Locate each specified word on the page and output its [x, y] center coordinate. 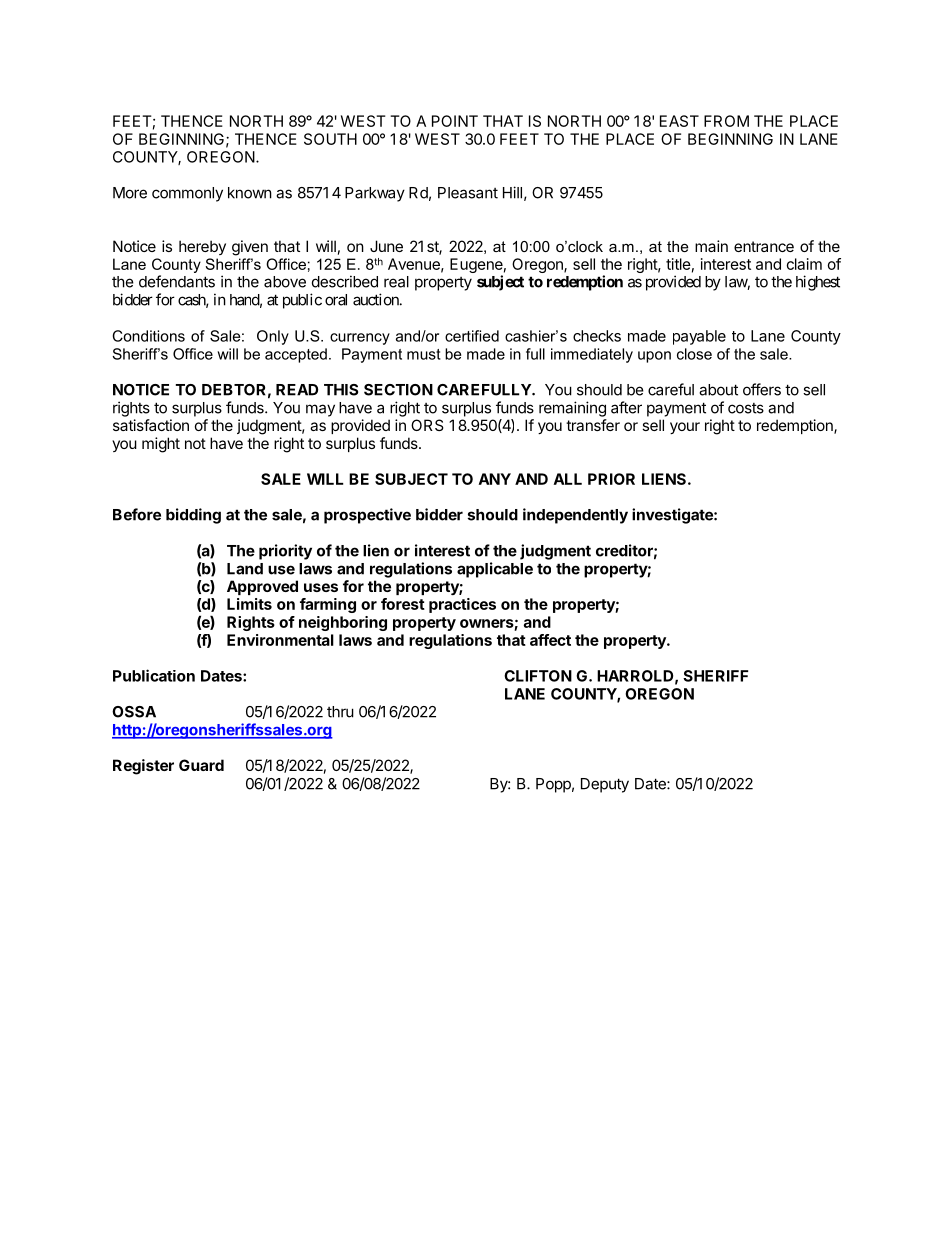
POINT [455, 121]
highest [818, 283]
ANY [495, 479]
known [250, 193]
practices [462, 605]
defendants [177, 281]
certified [472, 336]
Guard [201, 765]
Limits [249, 604]
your [685, 428]
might [161, 445]
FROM [726, 121]
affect [550, 640]
